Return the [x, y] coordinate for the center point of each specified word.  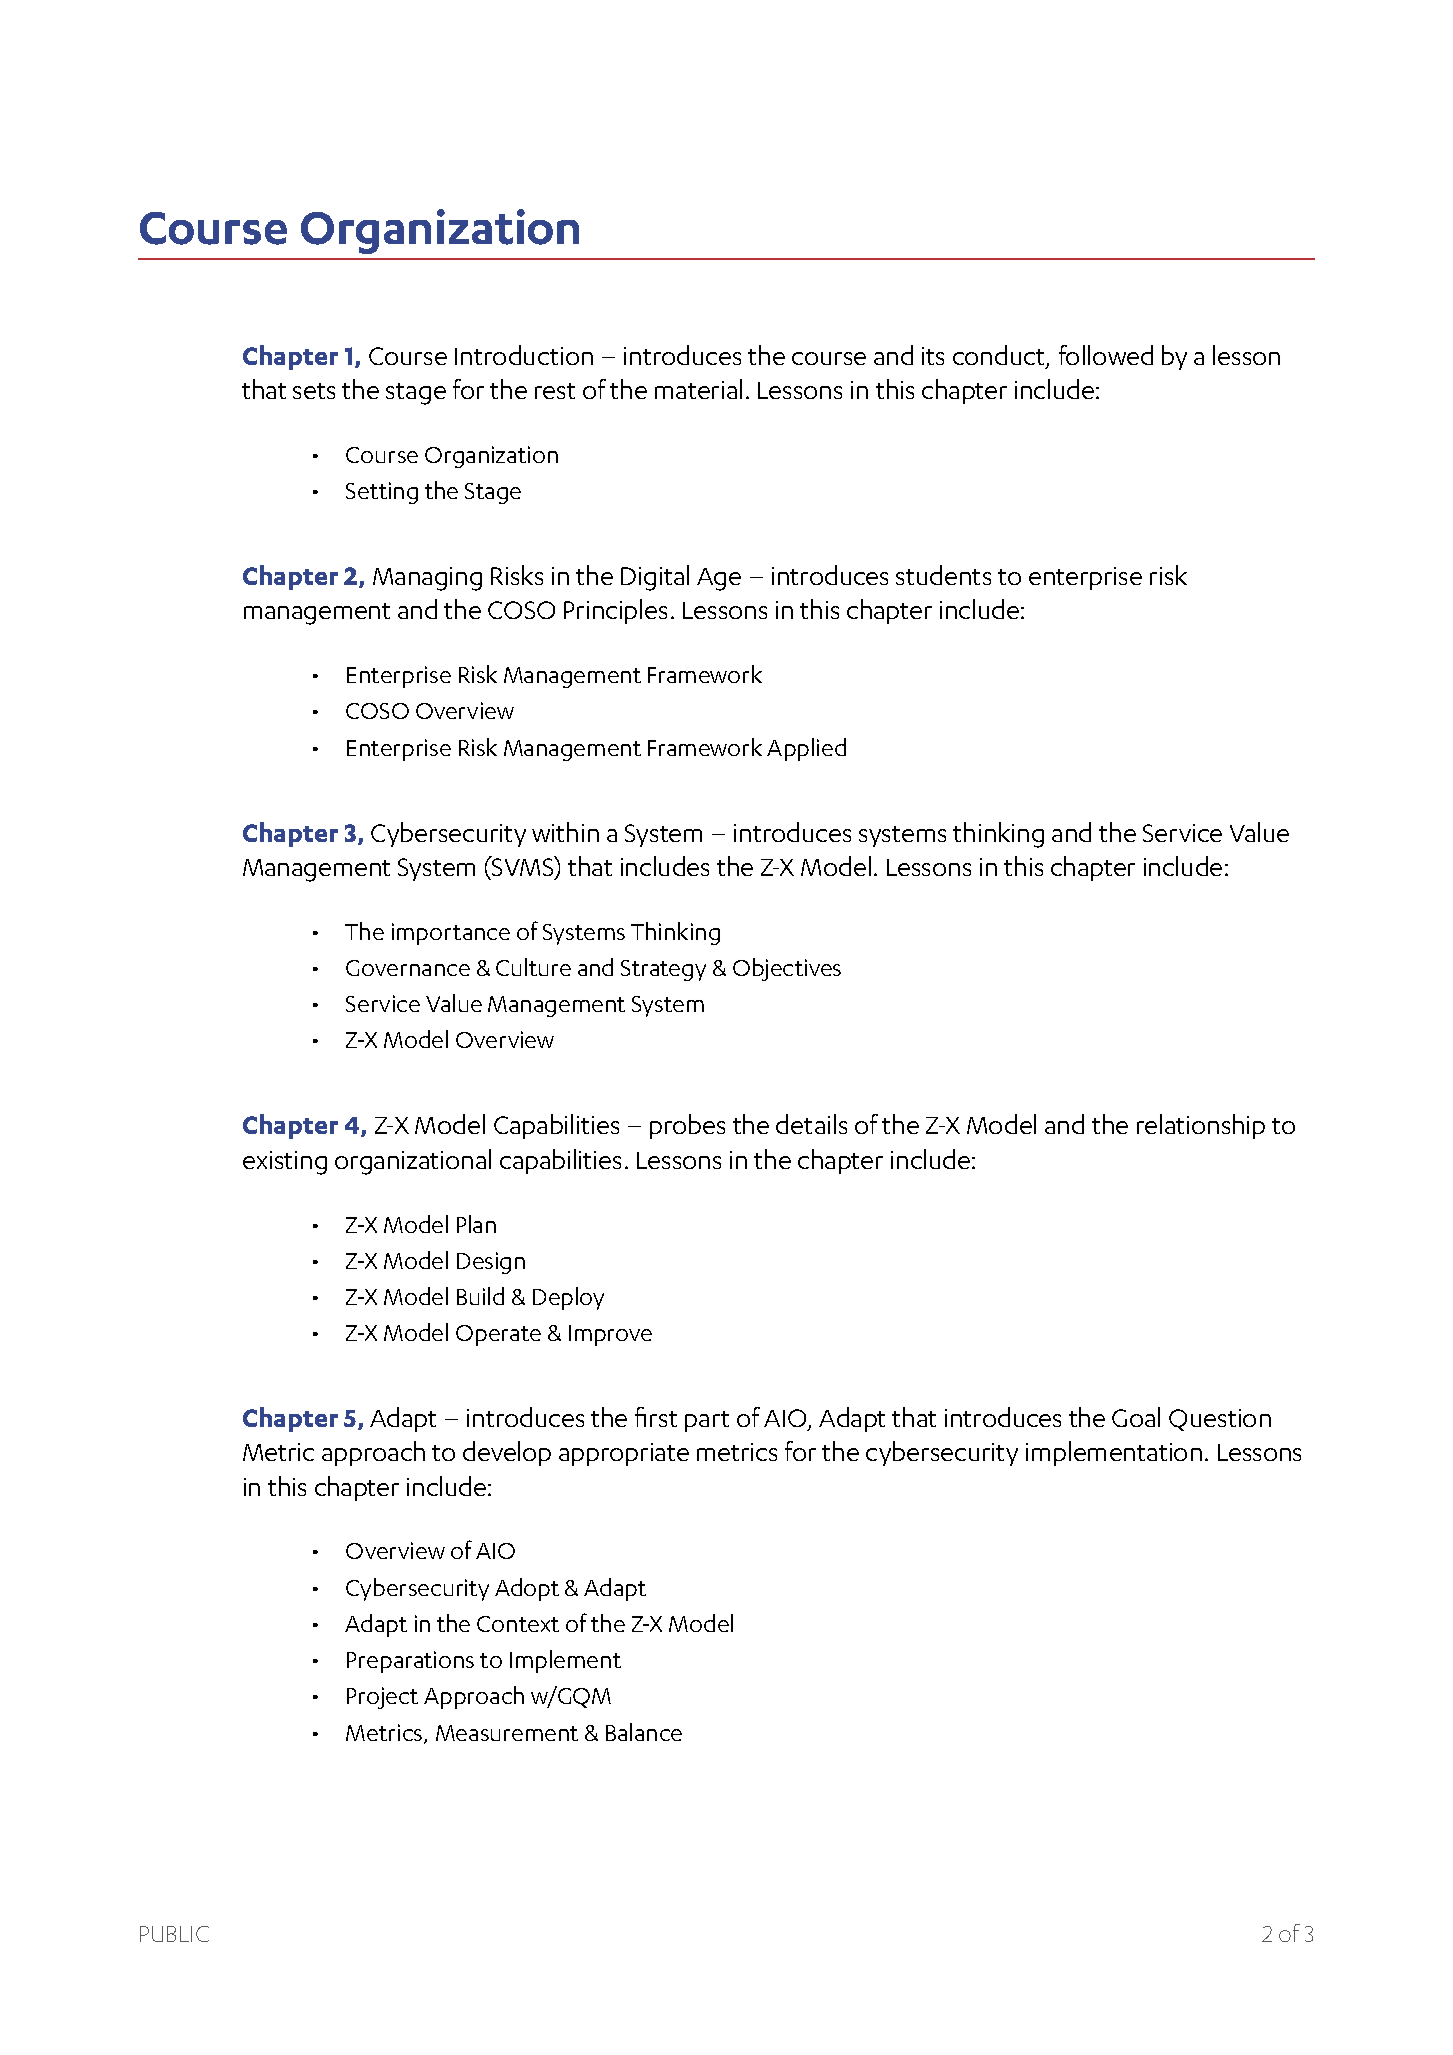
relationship [1201, 1126]
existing [285, 1163]
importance [451, 934]
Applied [806, 749]
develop [507, 1453]
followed [1106, 355]
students [943, 575]
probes [687, 1126]
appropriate [624, 1454]
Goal [1136, 1417]
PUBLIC [174, 1934]
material [698, 389]
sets [314, 391]
